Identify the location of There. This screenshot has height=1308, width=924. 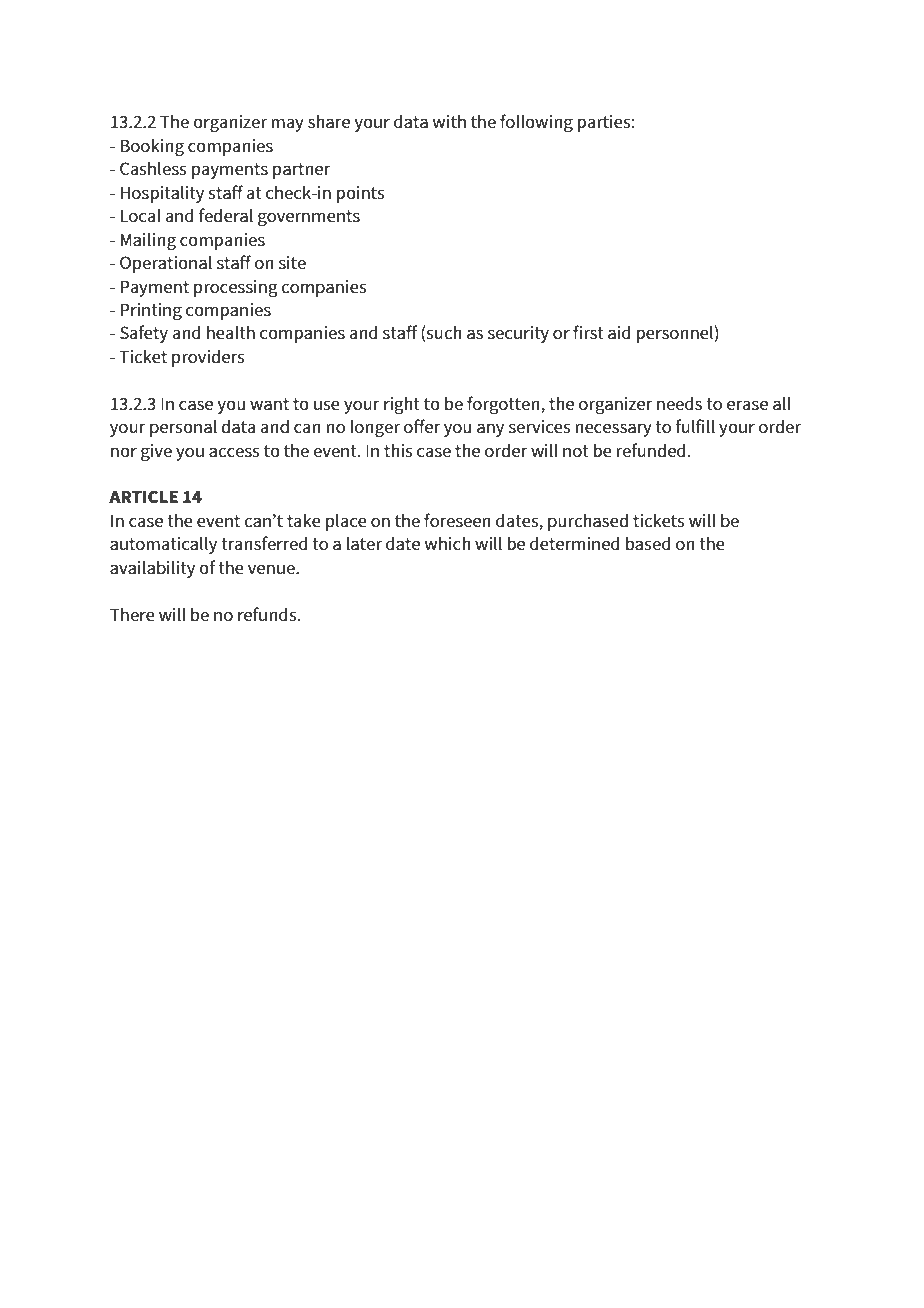
(132, 614).
